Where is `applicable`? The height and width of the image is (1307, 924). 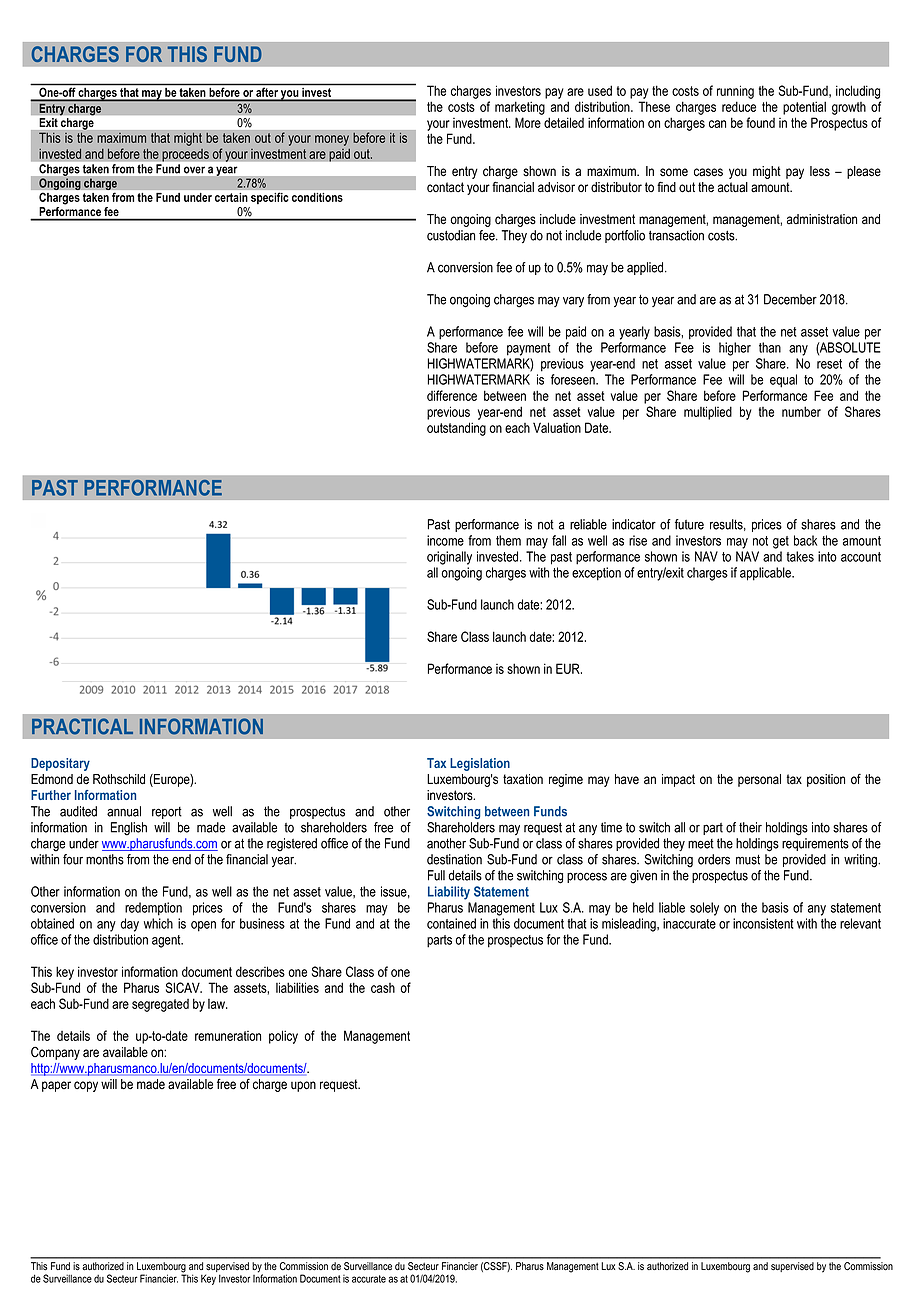 applicable is located at coordinates (766, 574).
